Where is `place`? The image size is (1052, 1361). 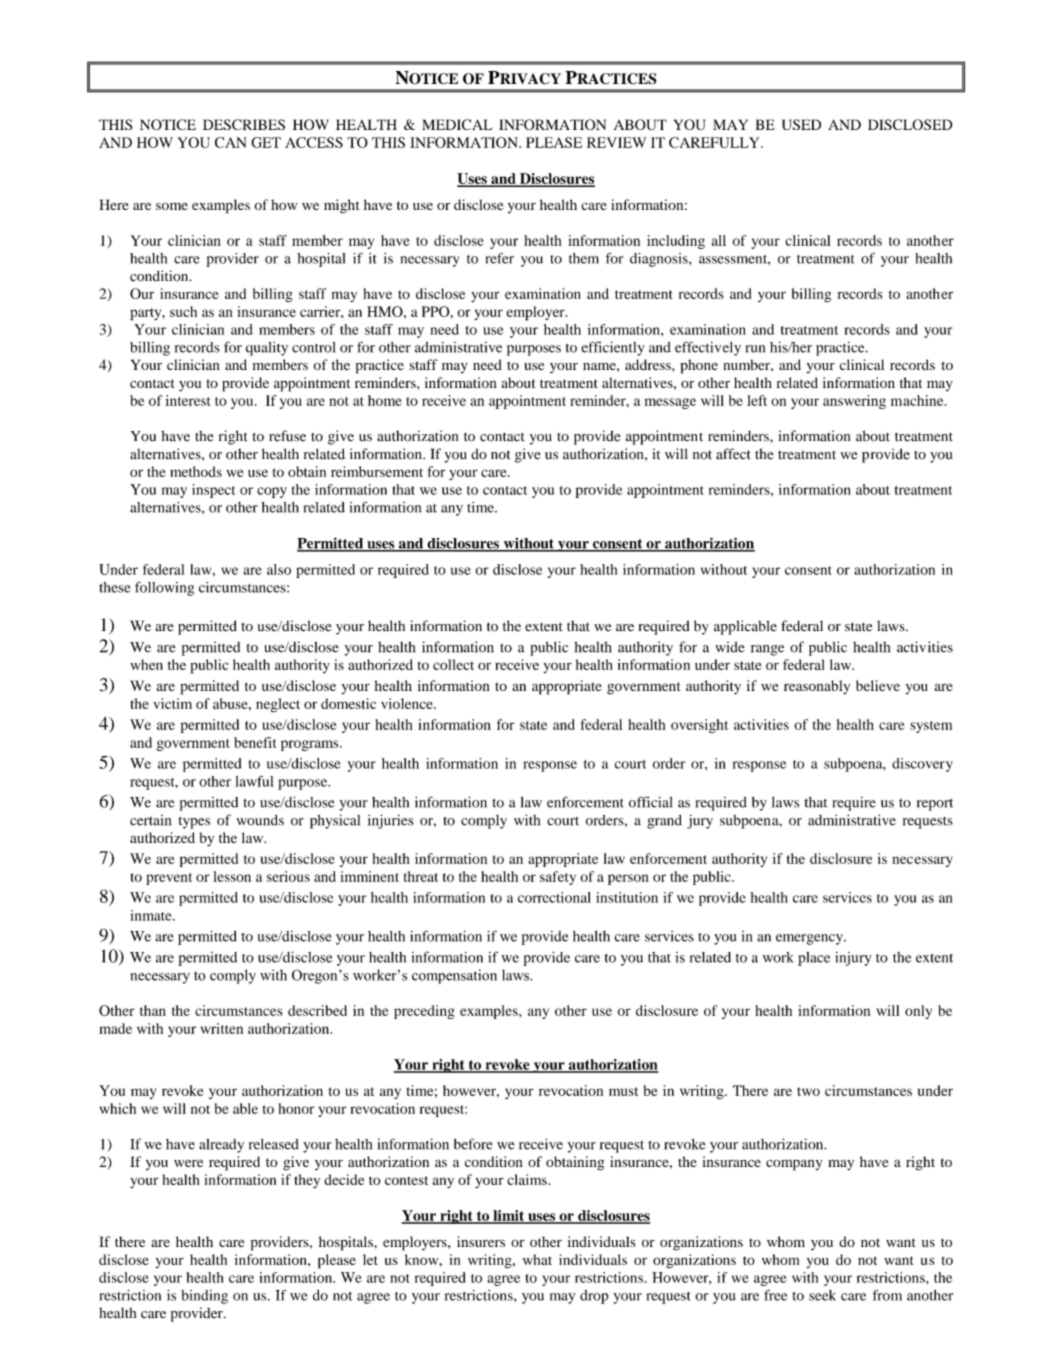 place is located at coordinates (814, 959).
